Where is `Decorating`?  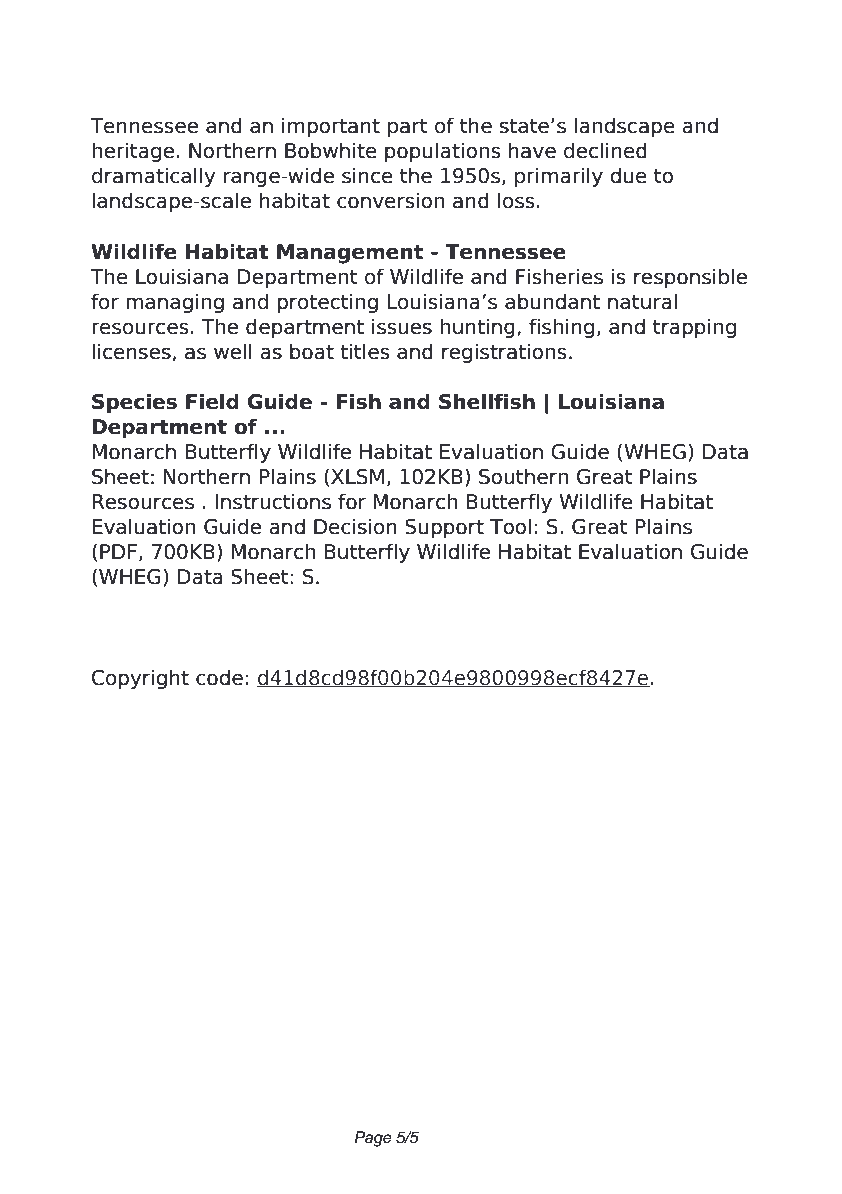 Decorating is located at coordinates (159, 84).
